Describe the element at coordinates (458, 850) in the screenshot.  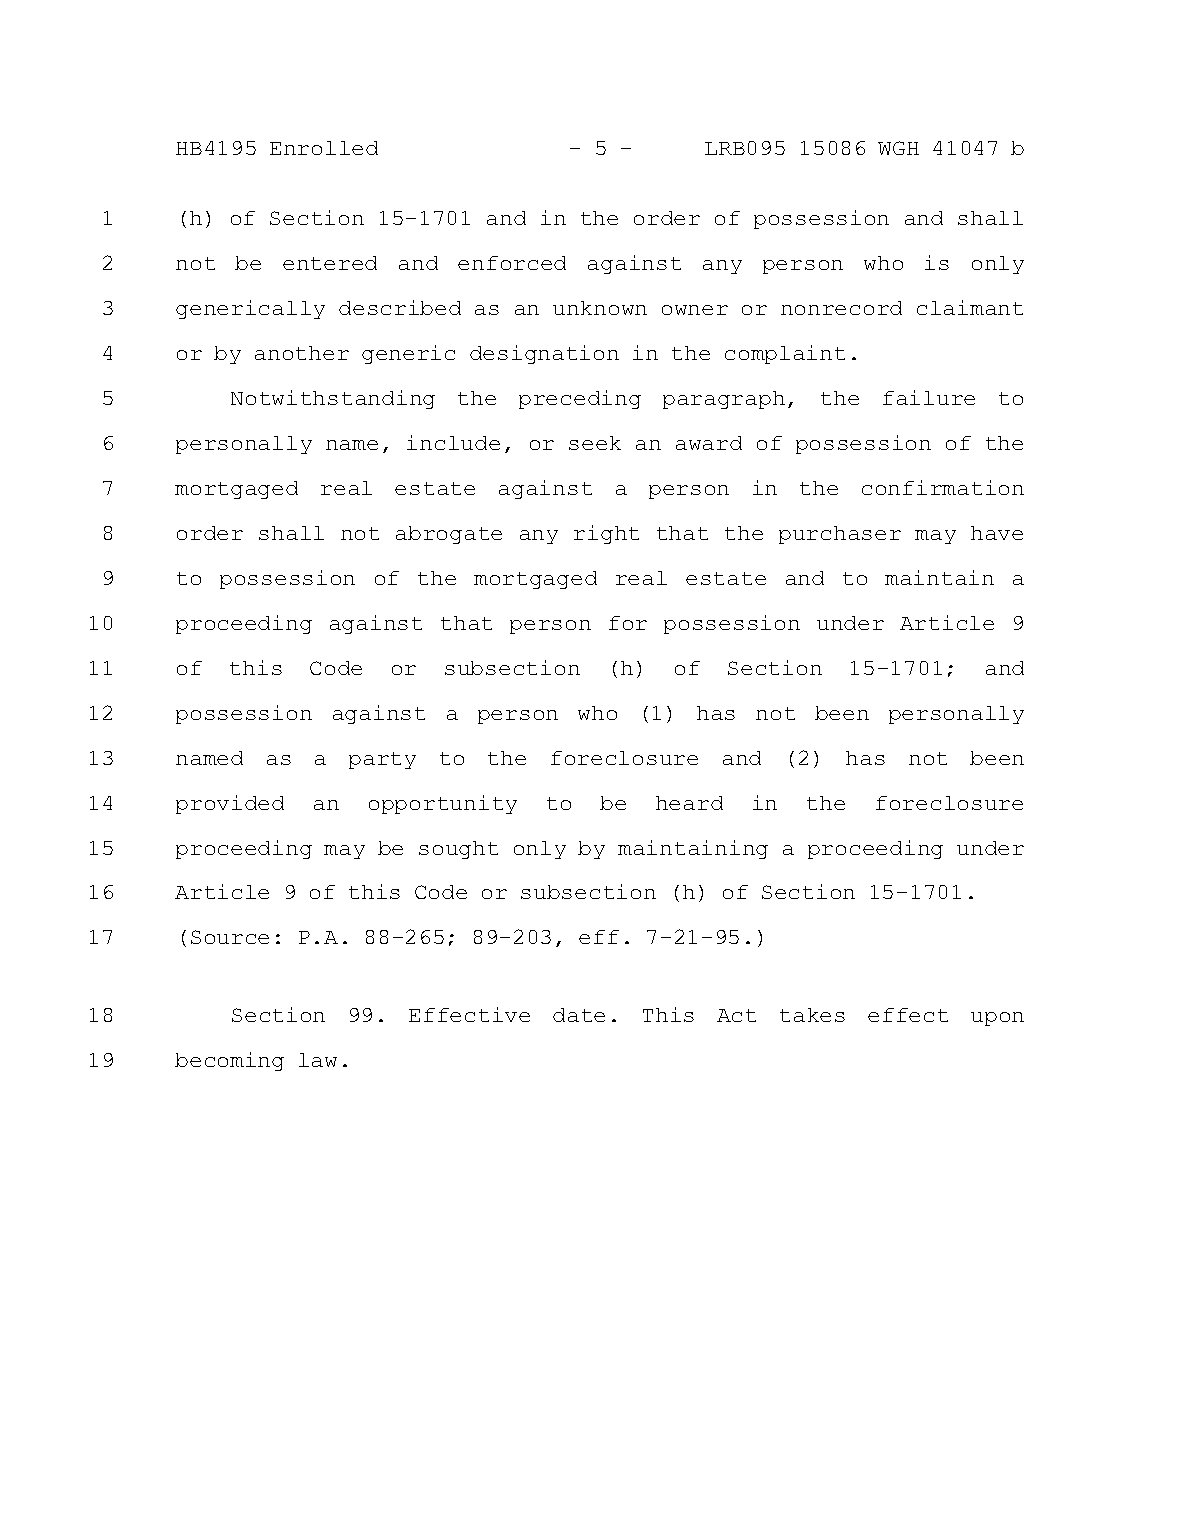
I see `sought` at that location.
